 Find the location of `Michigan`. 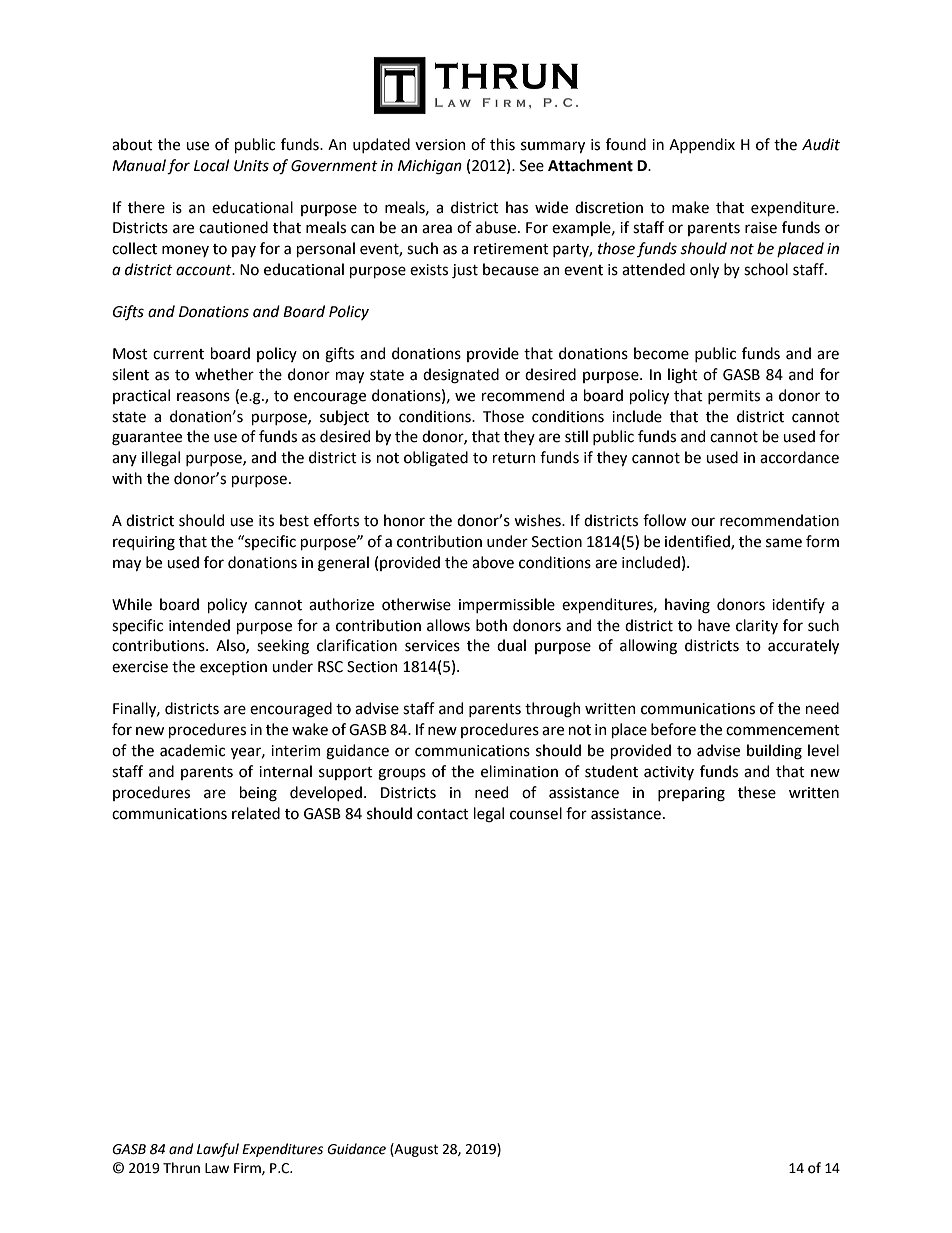

Michigan is located at coordinates (430, 167).
